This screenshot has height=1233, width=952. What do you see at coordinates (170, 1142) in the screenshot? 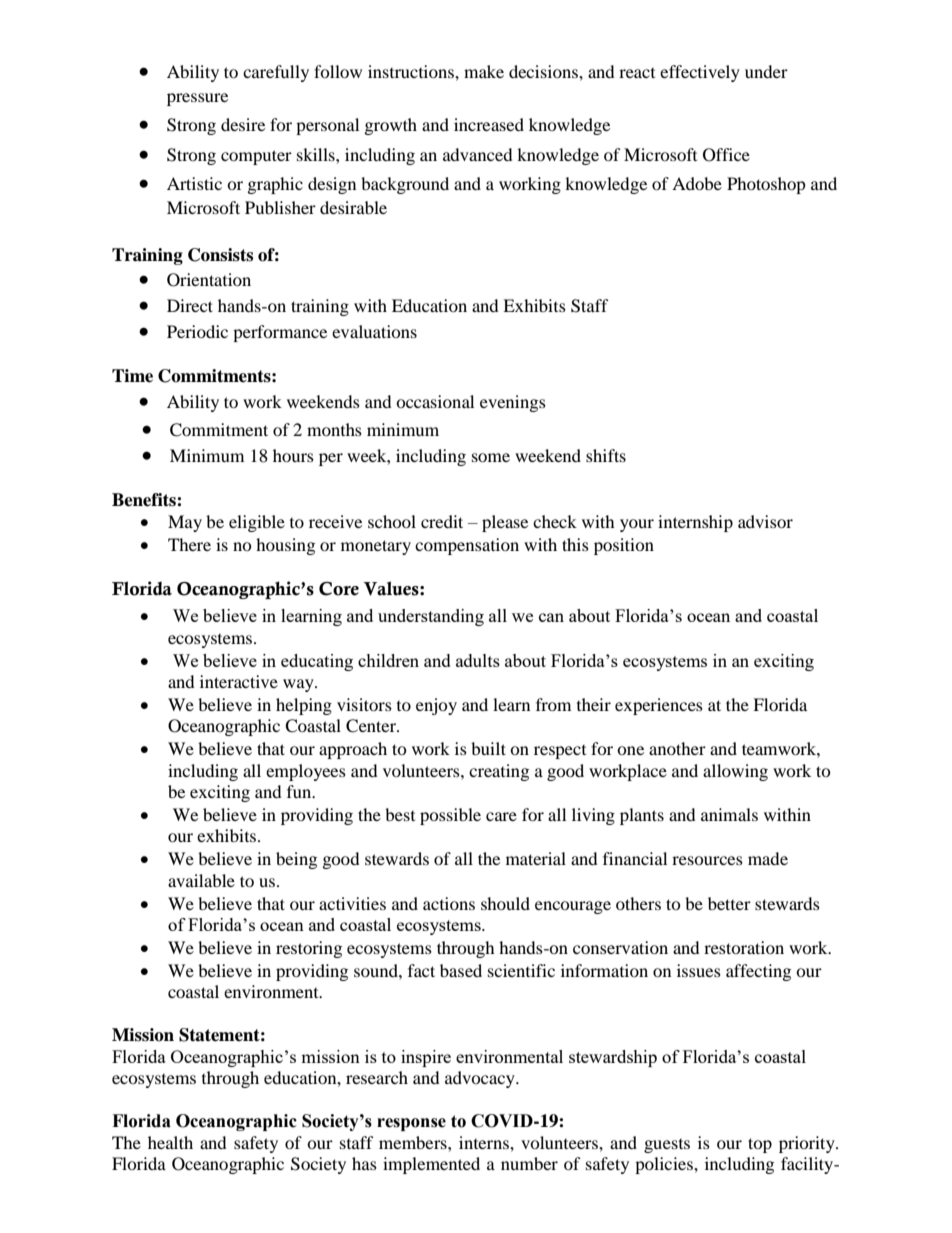
I see `health` at bounding box center [170, 1142].
